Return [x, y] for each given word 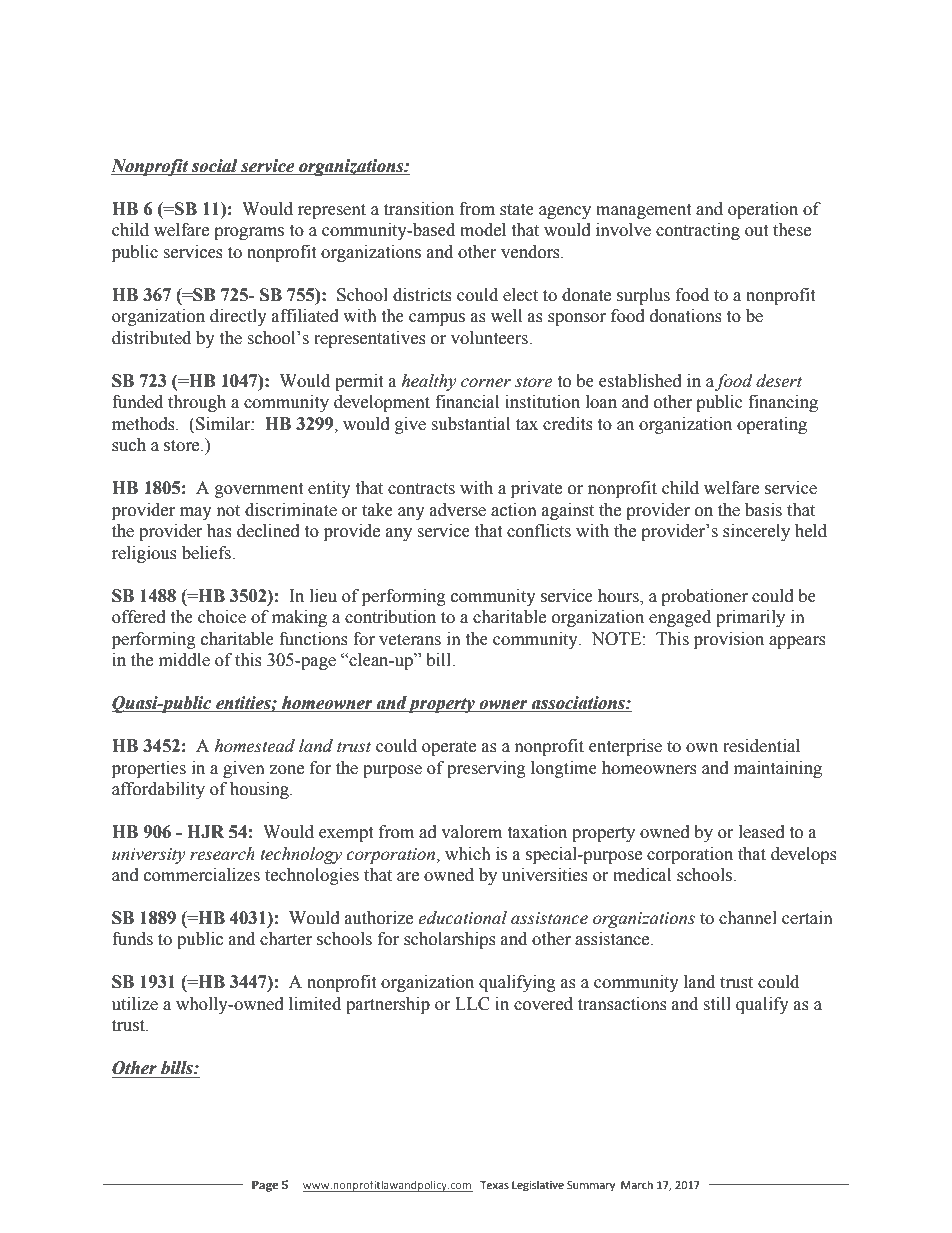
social [215, 167]
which [468, 854]
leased [762, 832]
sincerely [756, 532]
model [483, 230]
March [637, 1184]
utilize [135, 1004]
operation [763, 210]
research [222, 854]
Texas [494, 1185]
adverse [458, 510]
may [196, 513]
